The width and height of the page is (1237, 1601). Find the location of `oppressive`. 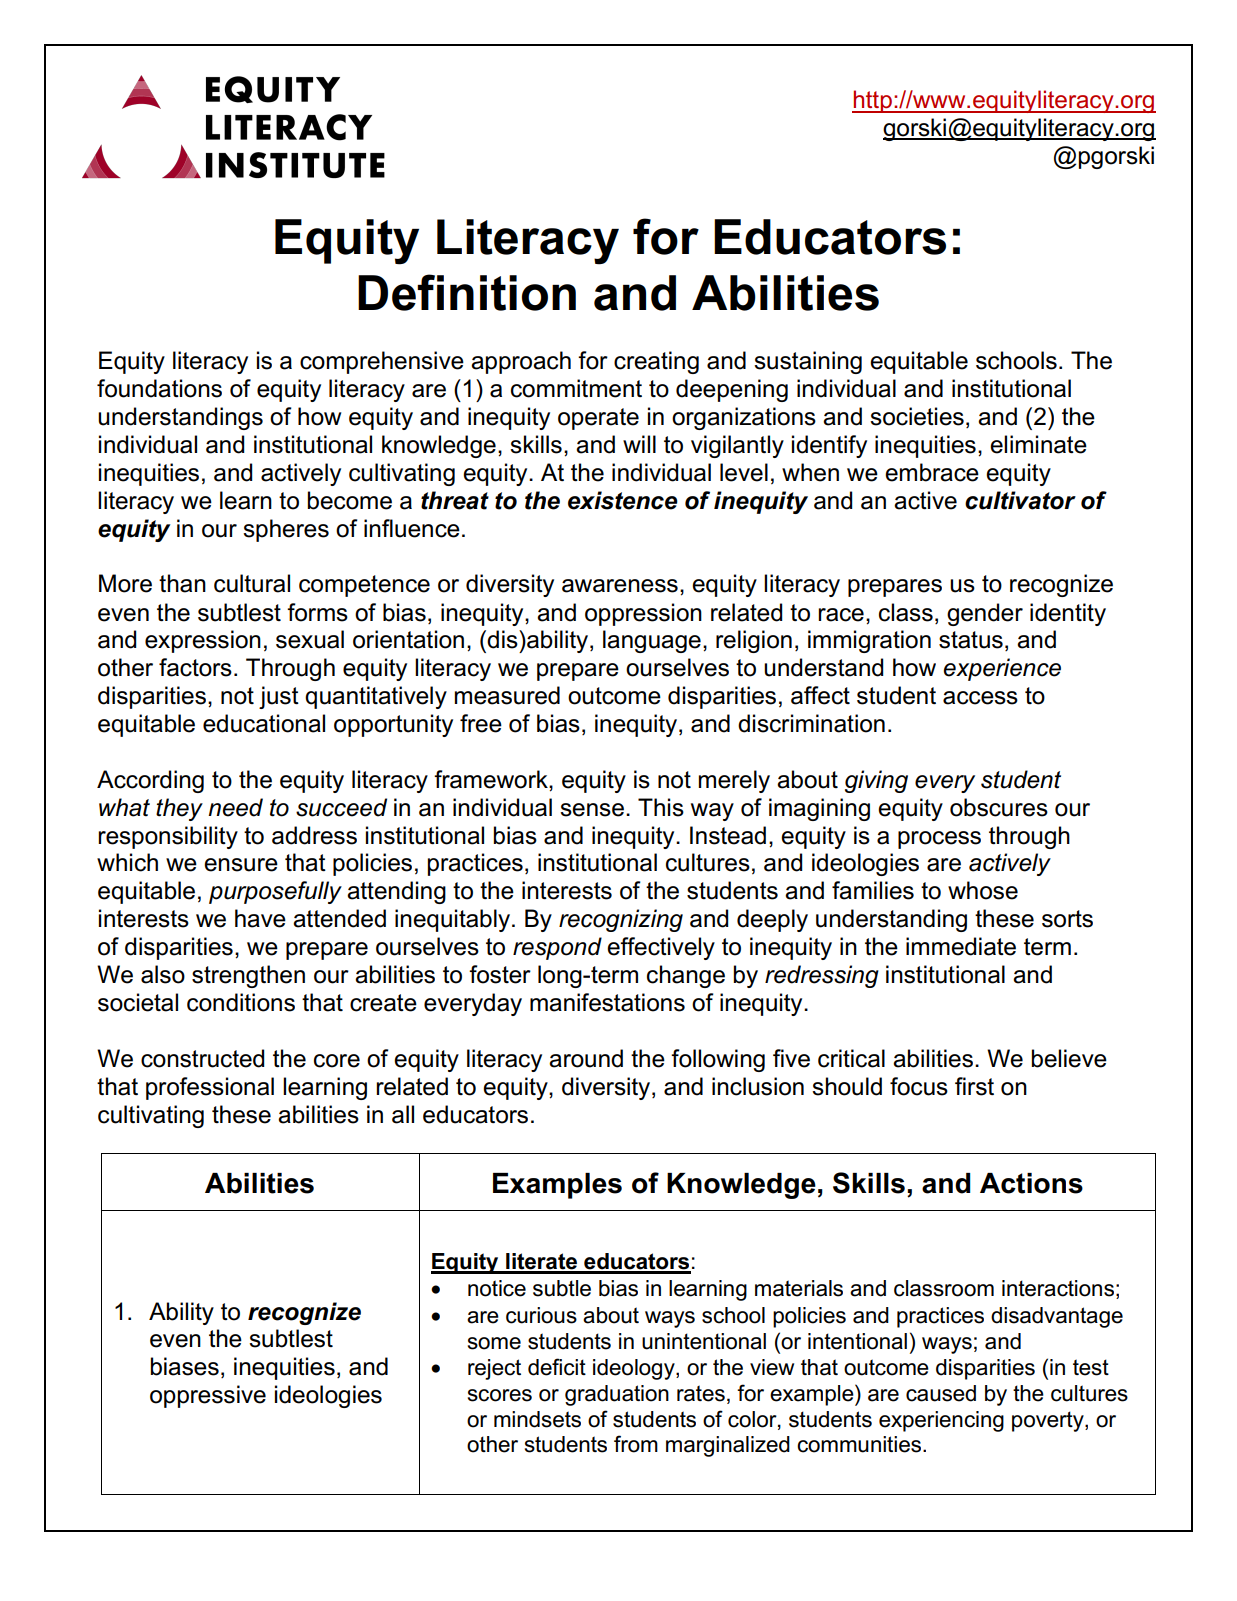

oppressive is located at coordinates (208, 1396).
